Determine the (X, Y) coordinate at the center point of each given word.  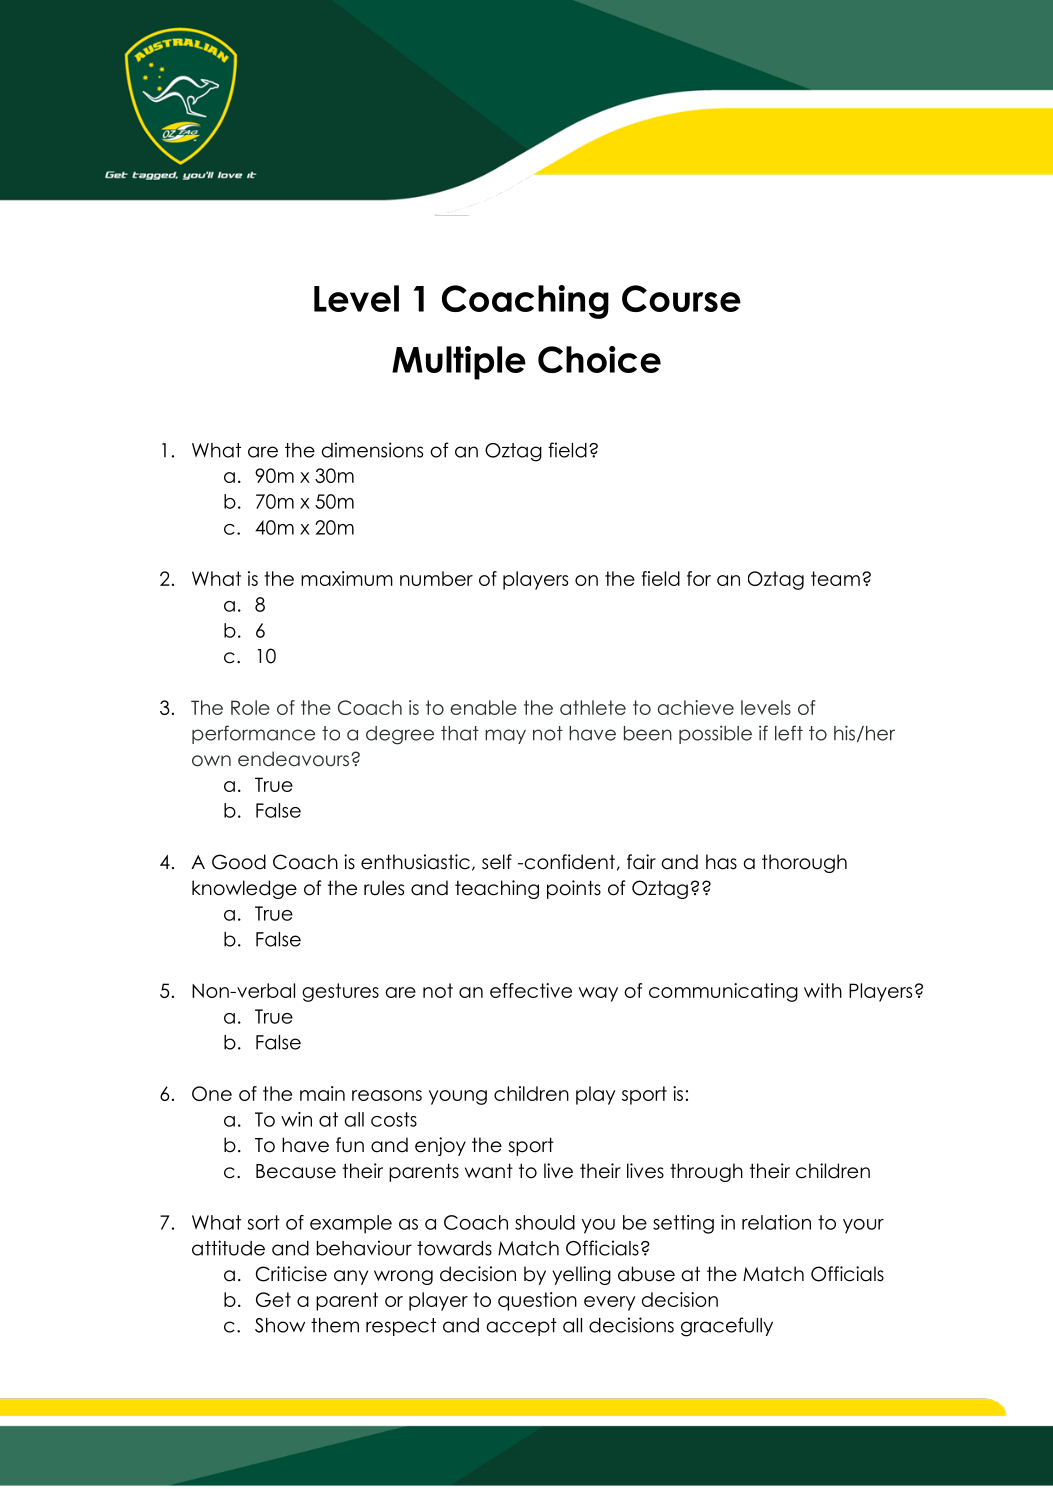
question (537, 1301)
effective (531, 990)
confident (568, 862)
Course (681, 298)
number (436, 578)
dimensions (372, 450)
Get (273, 1299)
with (823, 990)
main (322, 1093)
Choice (599, 359)
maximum (347, 578)
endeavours (295, 759)
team (835, 578)
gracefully (727, 1327)
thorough (804, 863)
